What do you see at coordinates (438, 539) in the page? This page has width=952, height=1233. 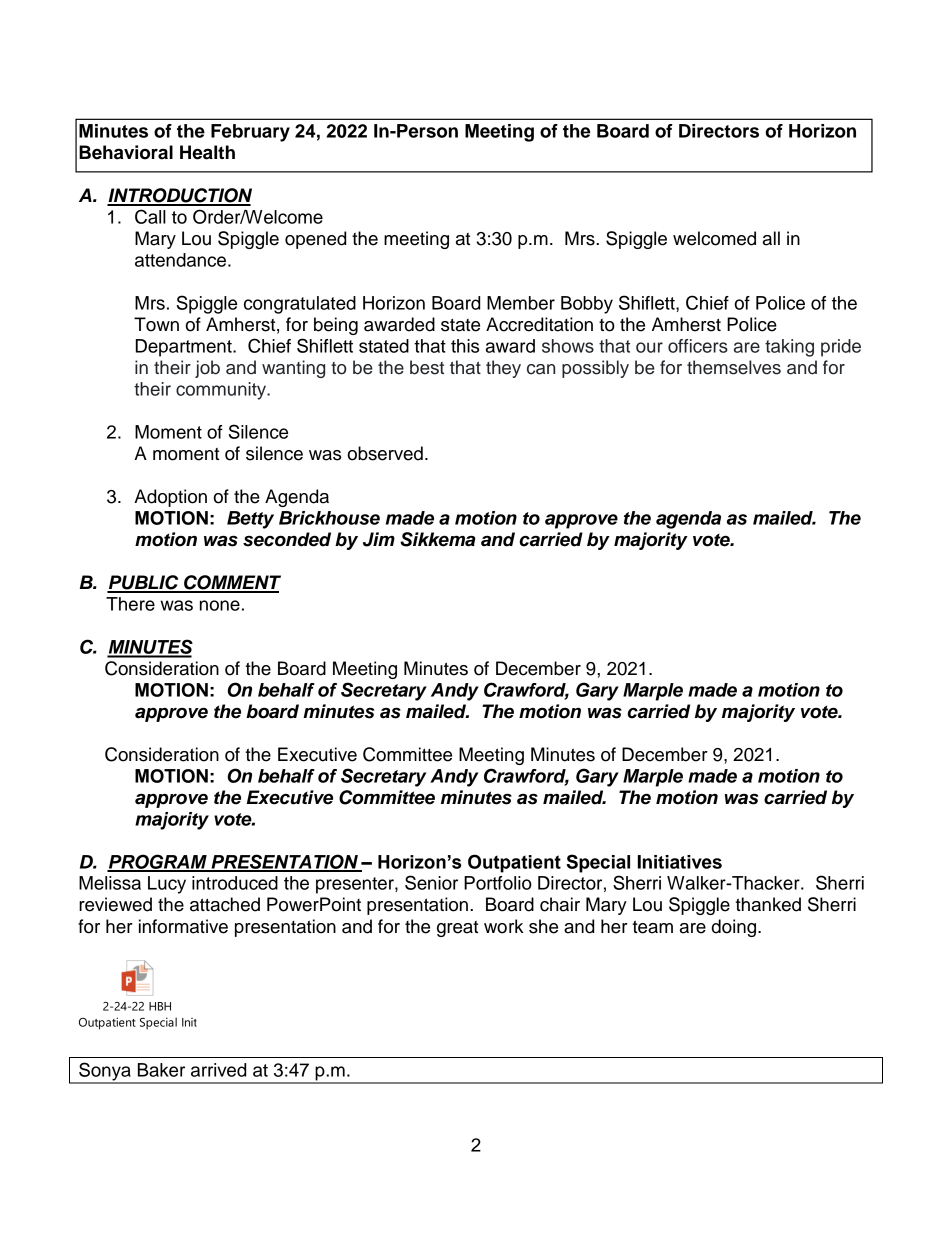 I see `Sikkema` at bounding box center [438, 539].
